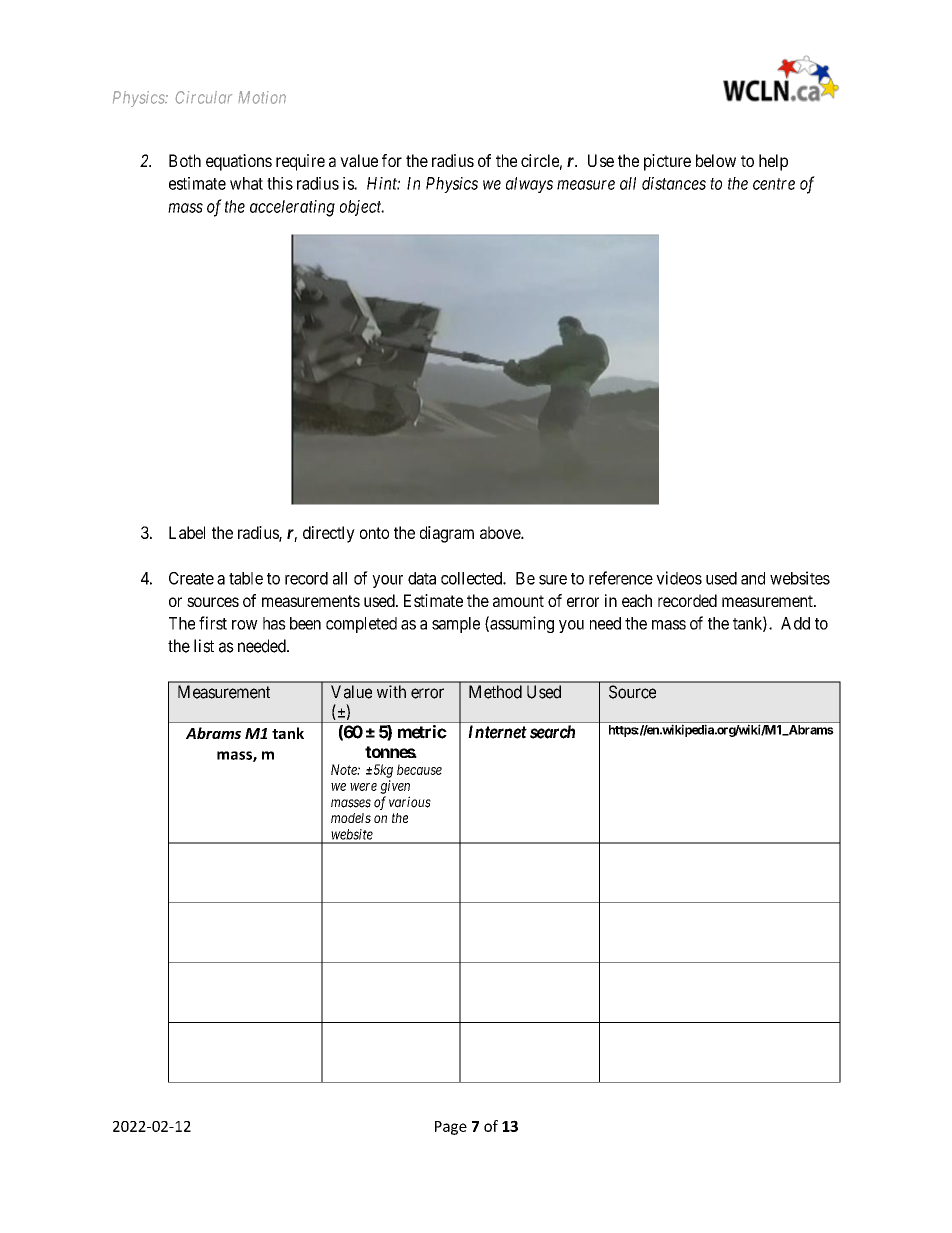 The height and width of the screenshot is (1233, 952). Describe the element at coordinates (451, 1128) in the screenshot. I see `Page` at that location.
